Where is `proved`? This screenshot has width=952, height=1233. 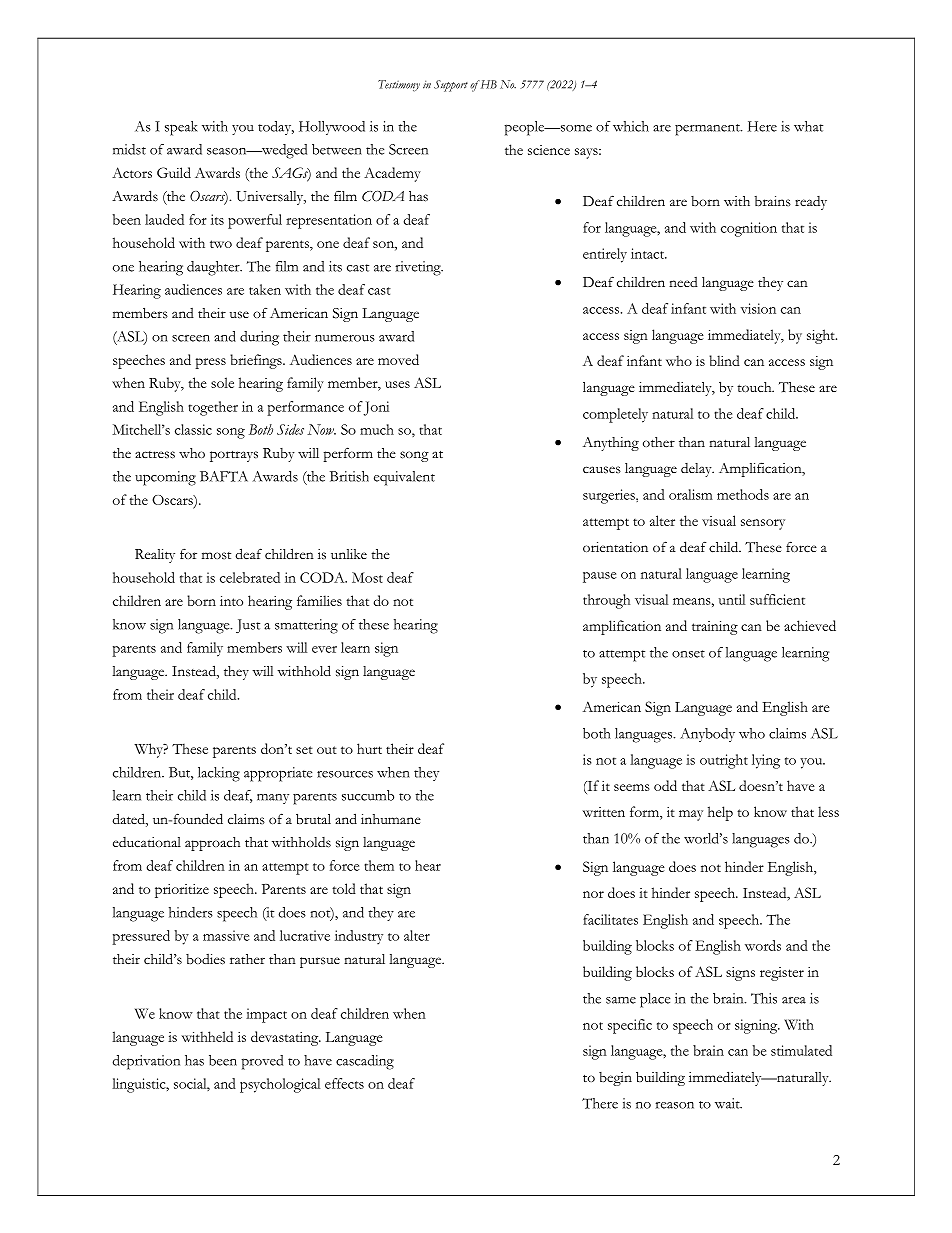 proved is located at coordinates (262, 1062).
